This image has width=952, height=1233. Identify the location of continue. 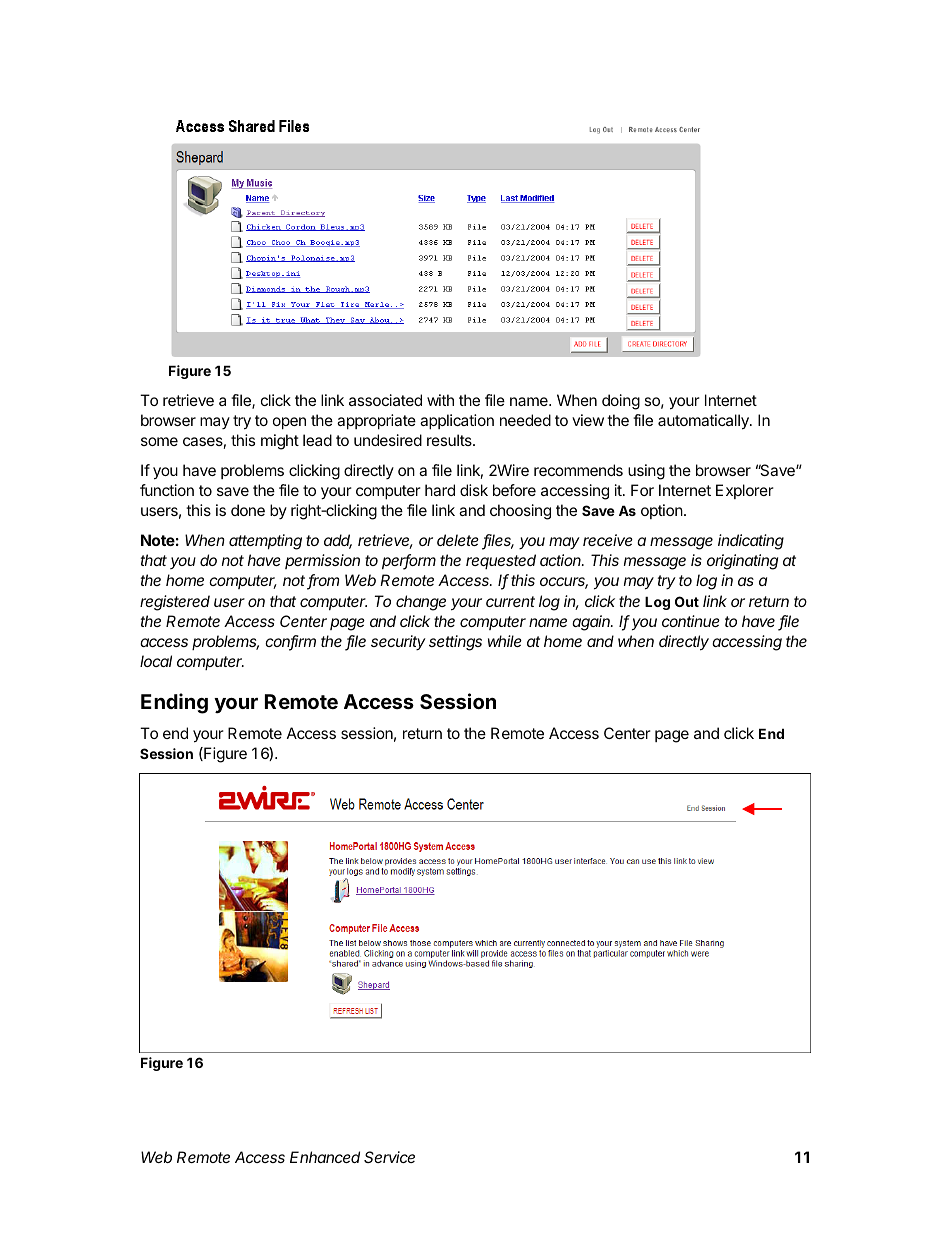
(691, 621).
